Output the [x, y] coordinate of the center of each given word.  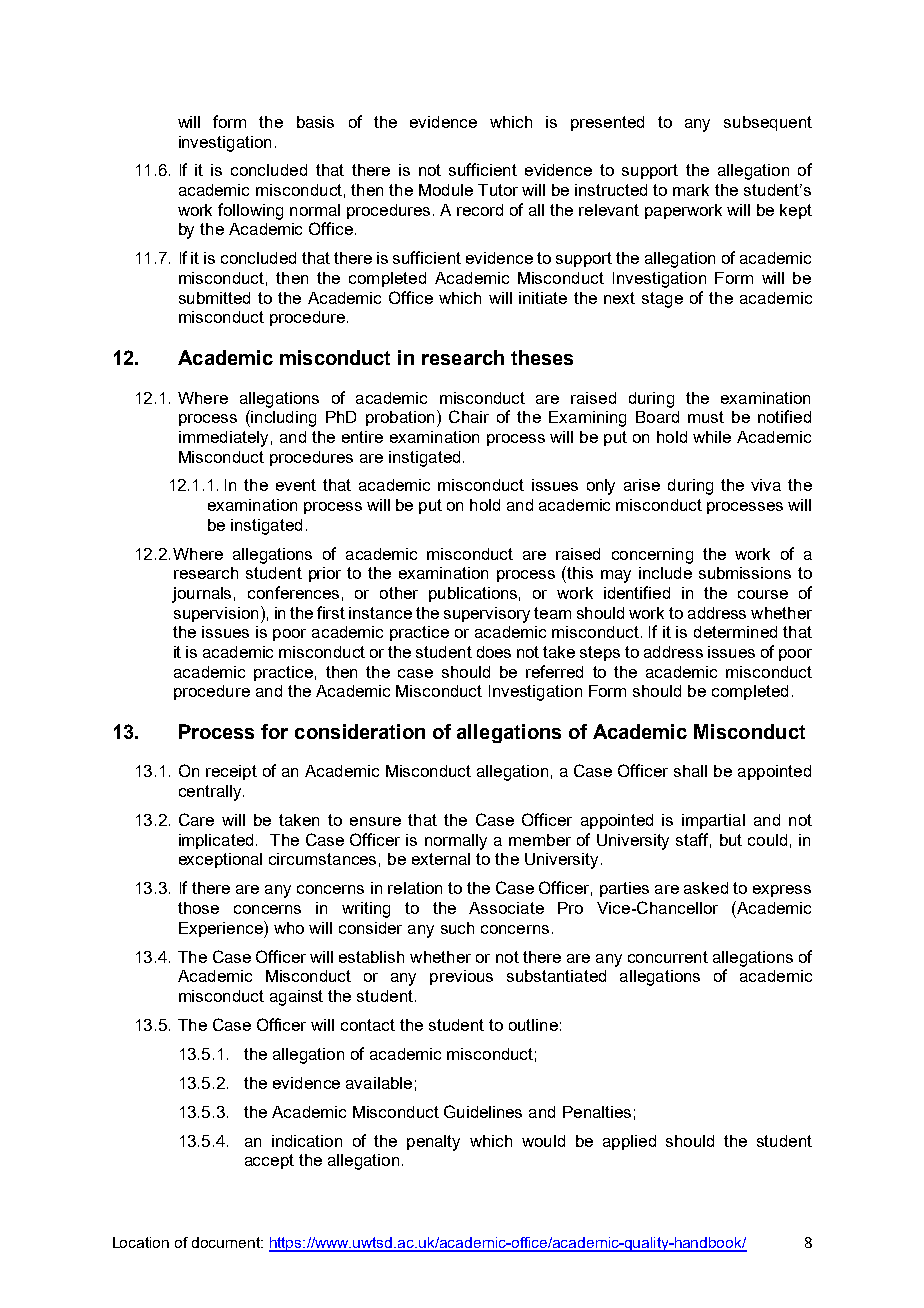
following [250, 211]
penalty [433, 1143]
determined [735, 632]
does [494, 652]
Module [446, 190]
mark [691, 190]
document [227, 1242]
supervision [216, 614]
